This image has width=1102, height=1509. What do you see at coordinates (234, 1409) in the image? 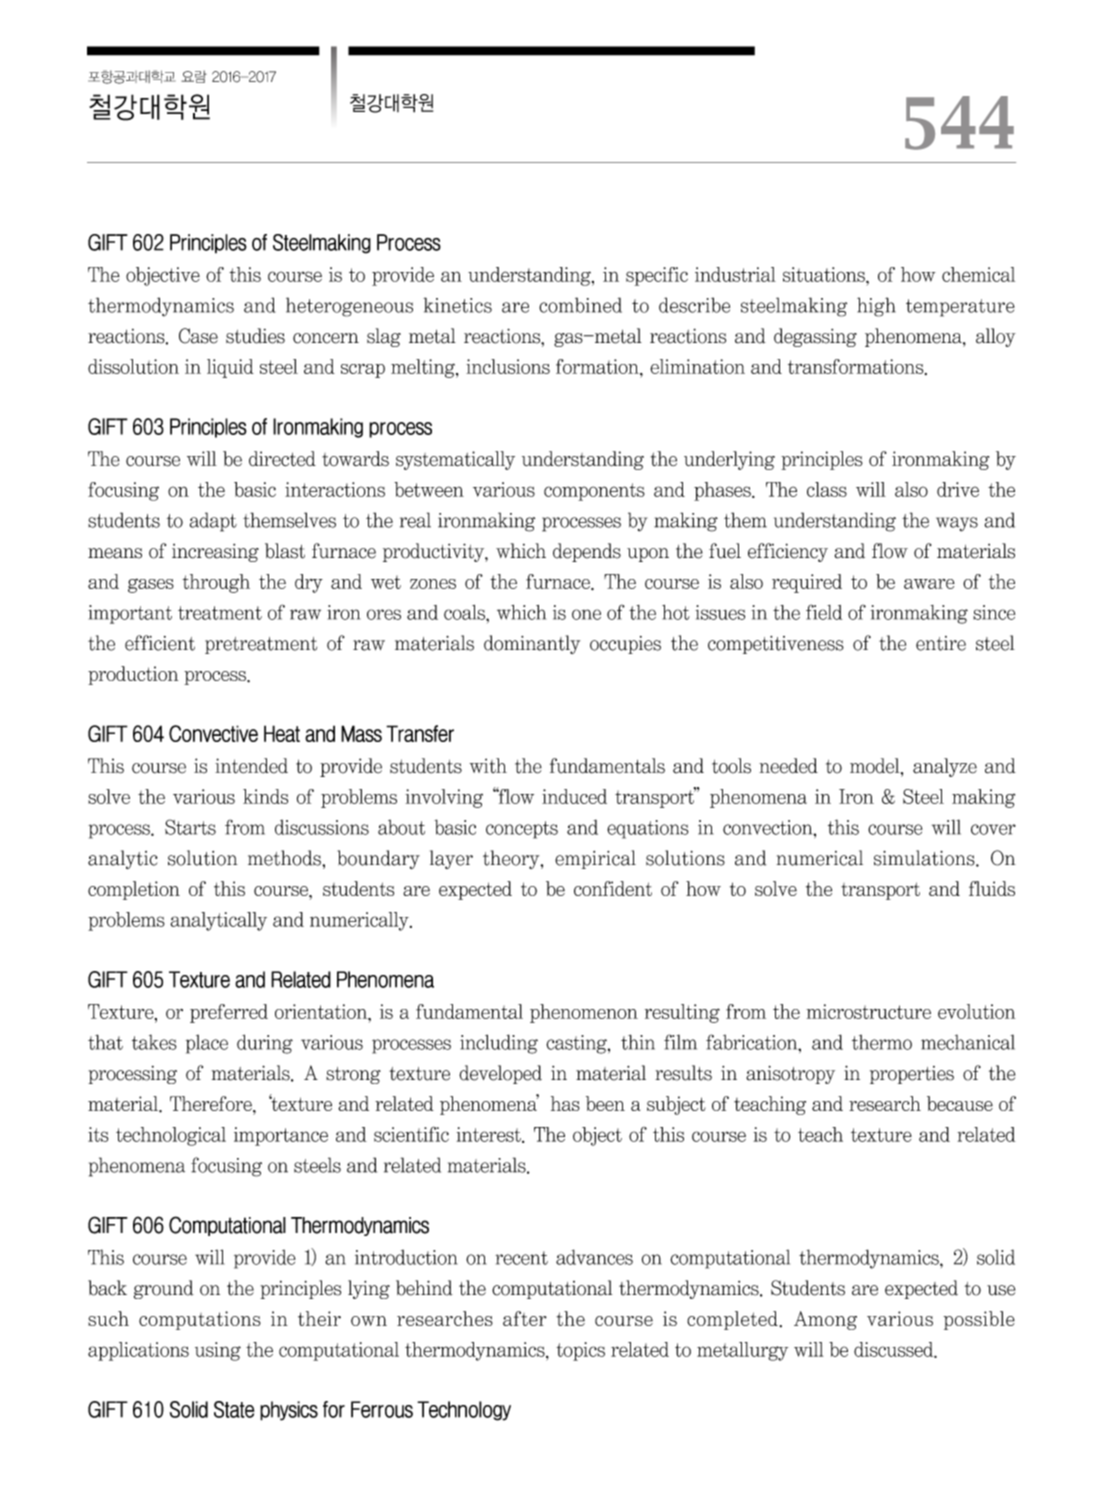
I see `State` at bounding box center [234, 1409].
